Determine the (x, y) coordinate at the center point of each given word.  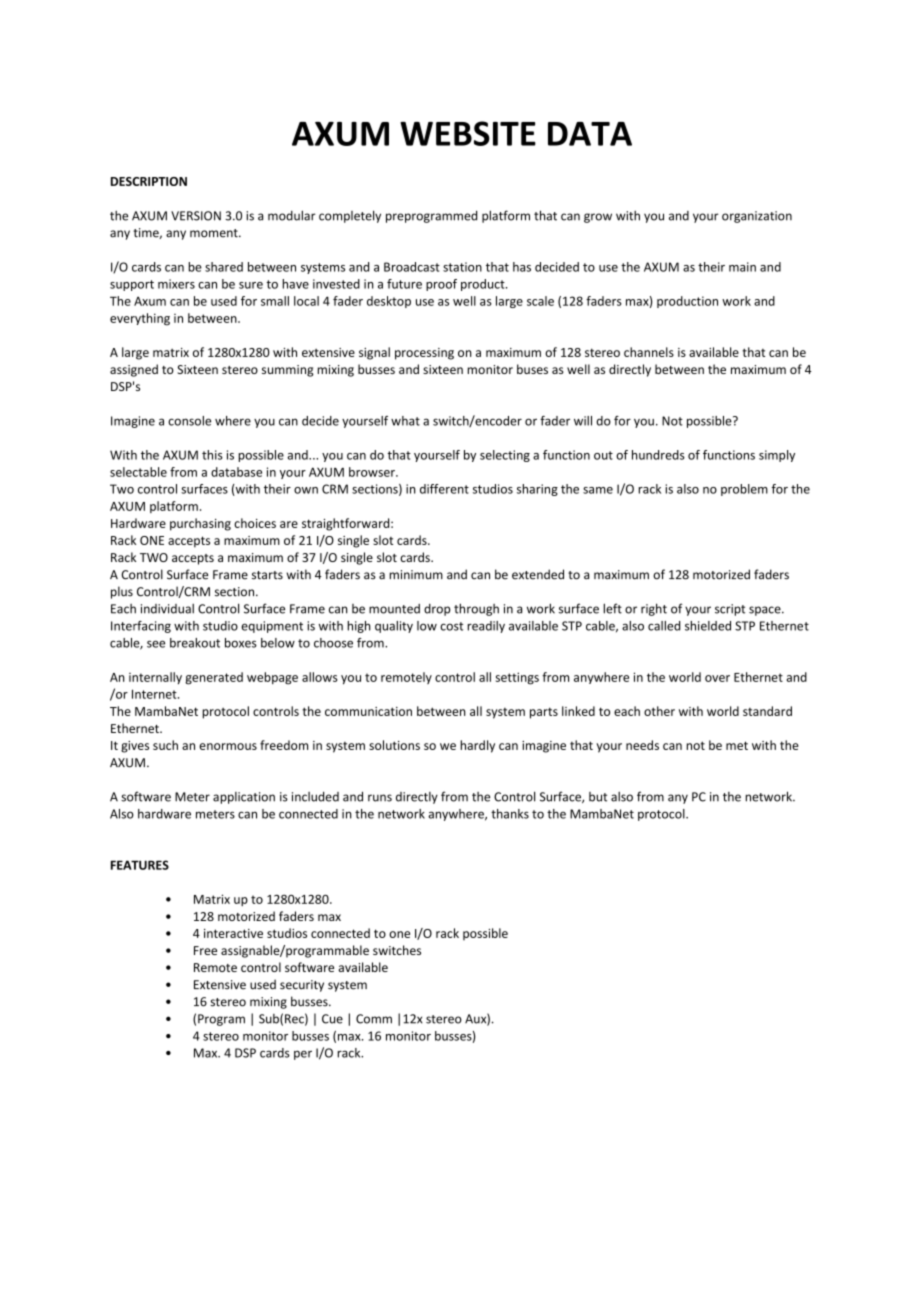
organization (757, 217)
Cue (332, 1019)
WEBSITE (468, 133)
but (598, 797)
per (303, 1055)
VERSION (196, 216)
